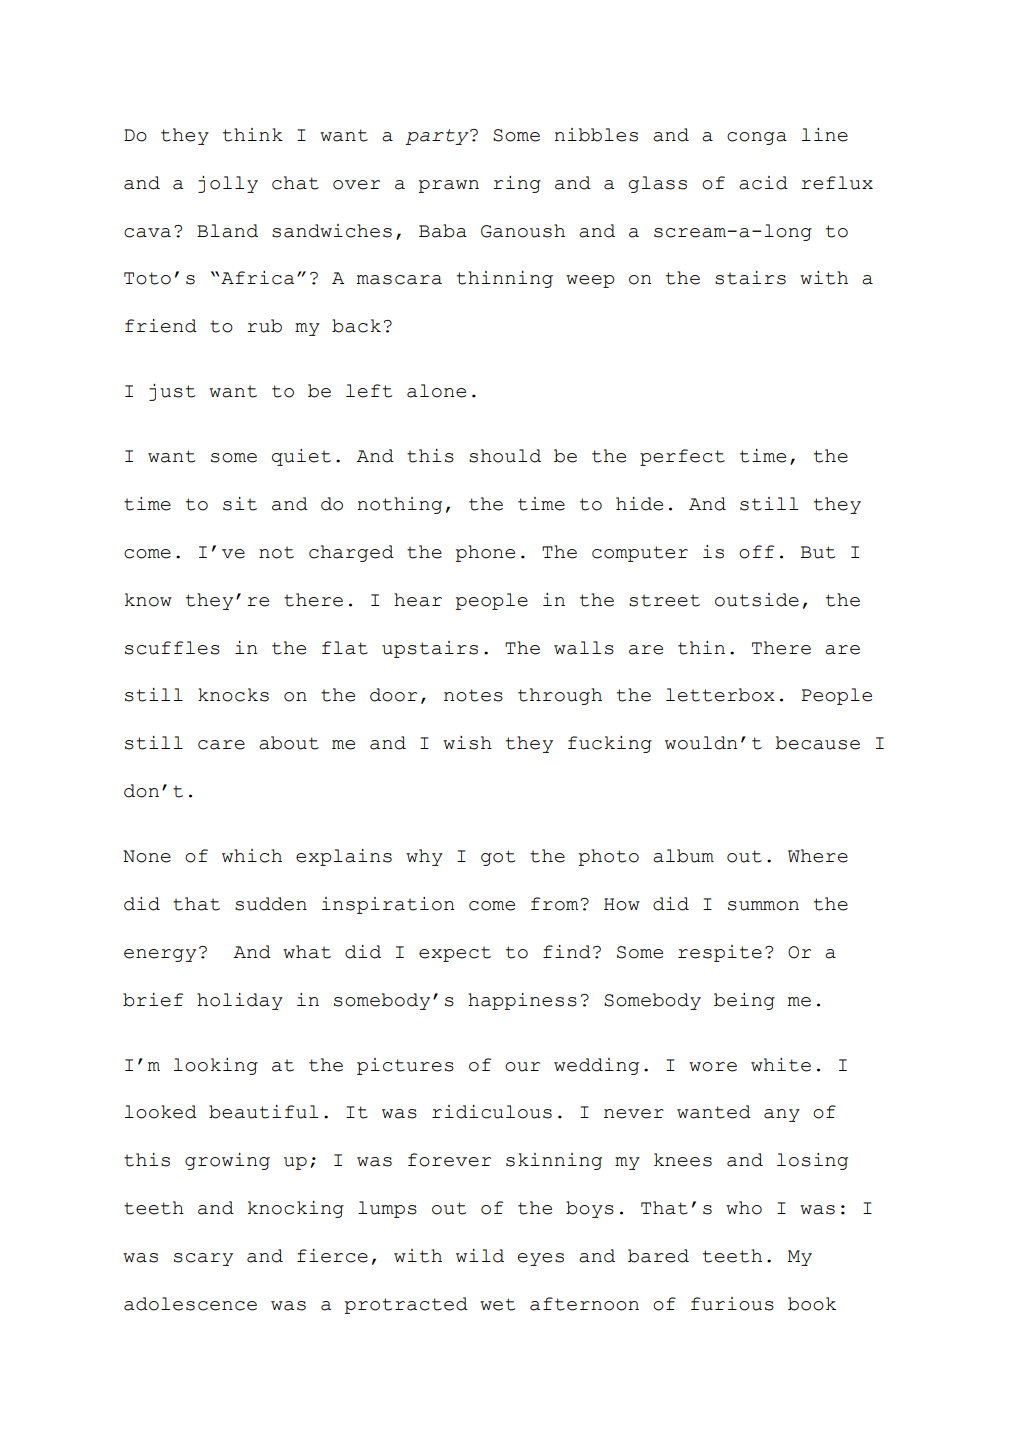  Describe the element at coordinates (485, 553) in the screenshot. I see `phone` at that location.
